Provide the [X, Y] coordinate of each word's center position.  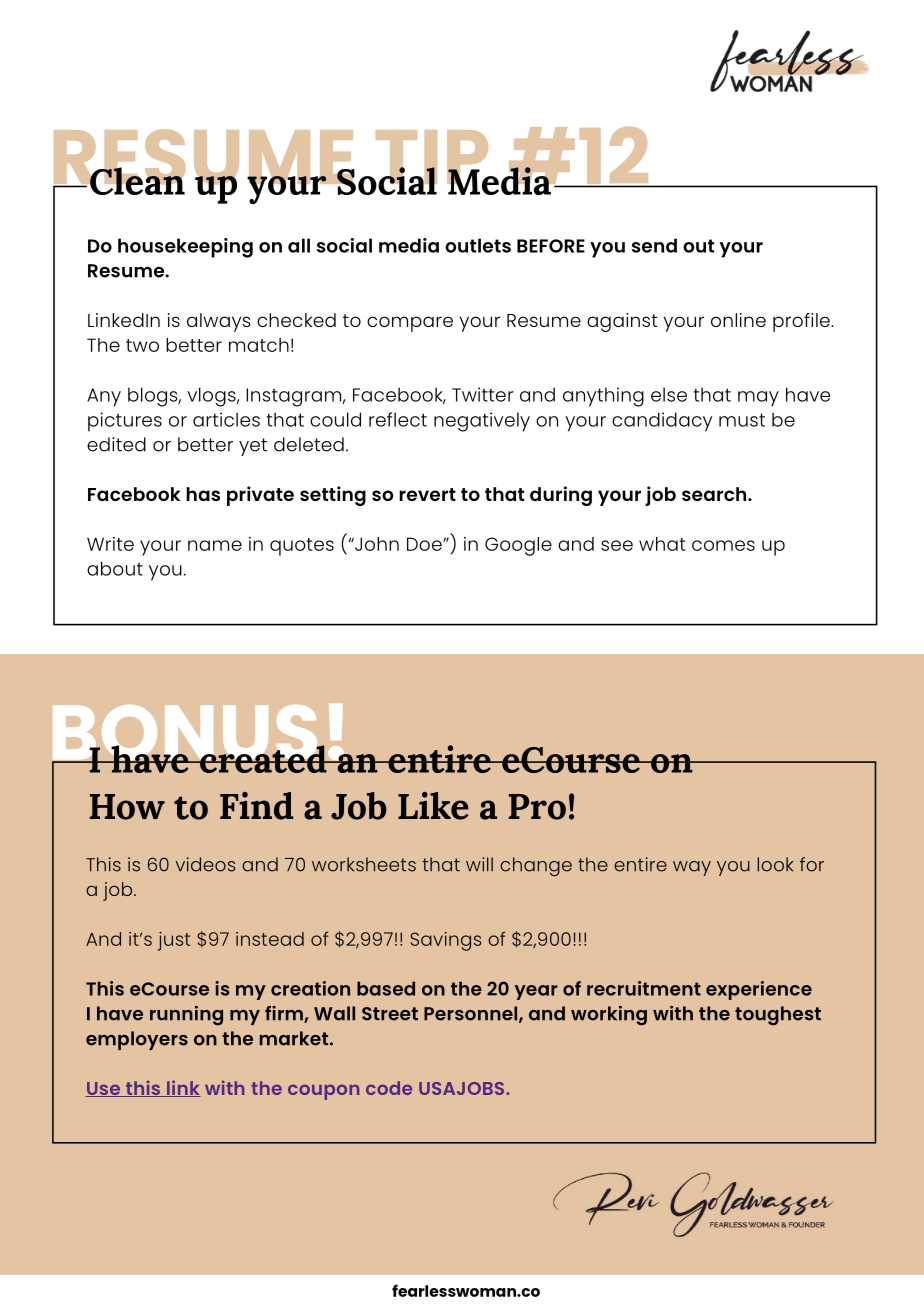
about [115, 568]
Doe [425, 544]
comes [723, 545]
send [654, 245]
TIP [432, 158]
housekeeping [185, 248]
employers [137, 1040]
